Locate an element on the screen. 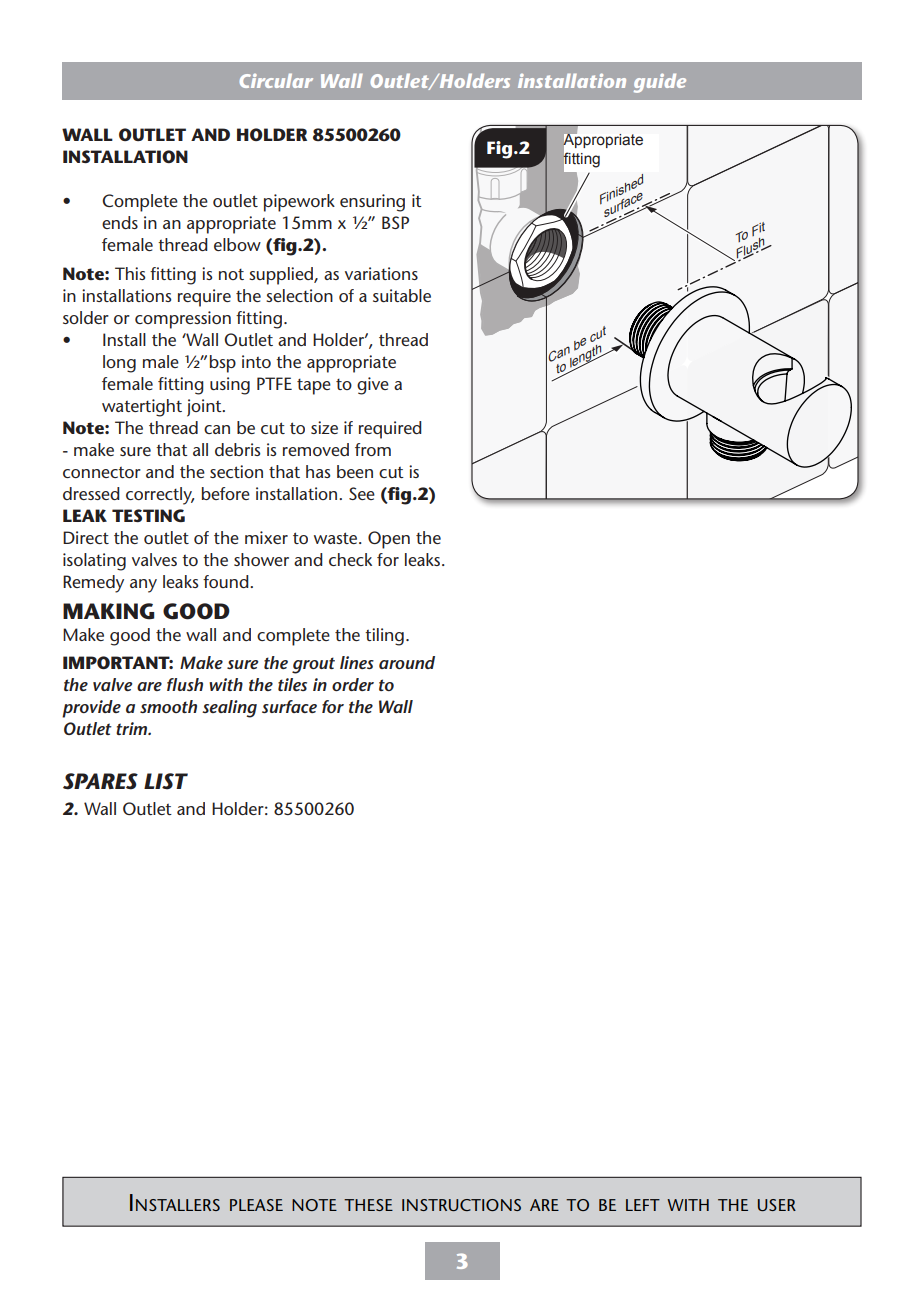  left is located at coordinates (643, 1205).
